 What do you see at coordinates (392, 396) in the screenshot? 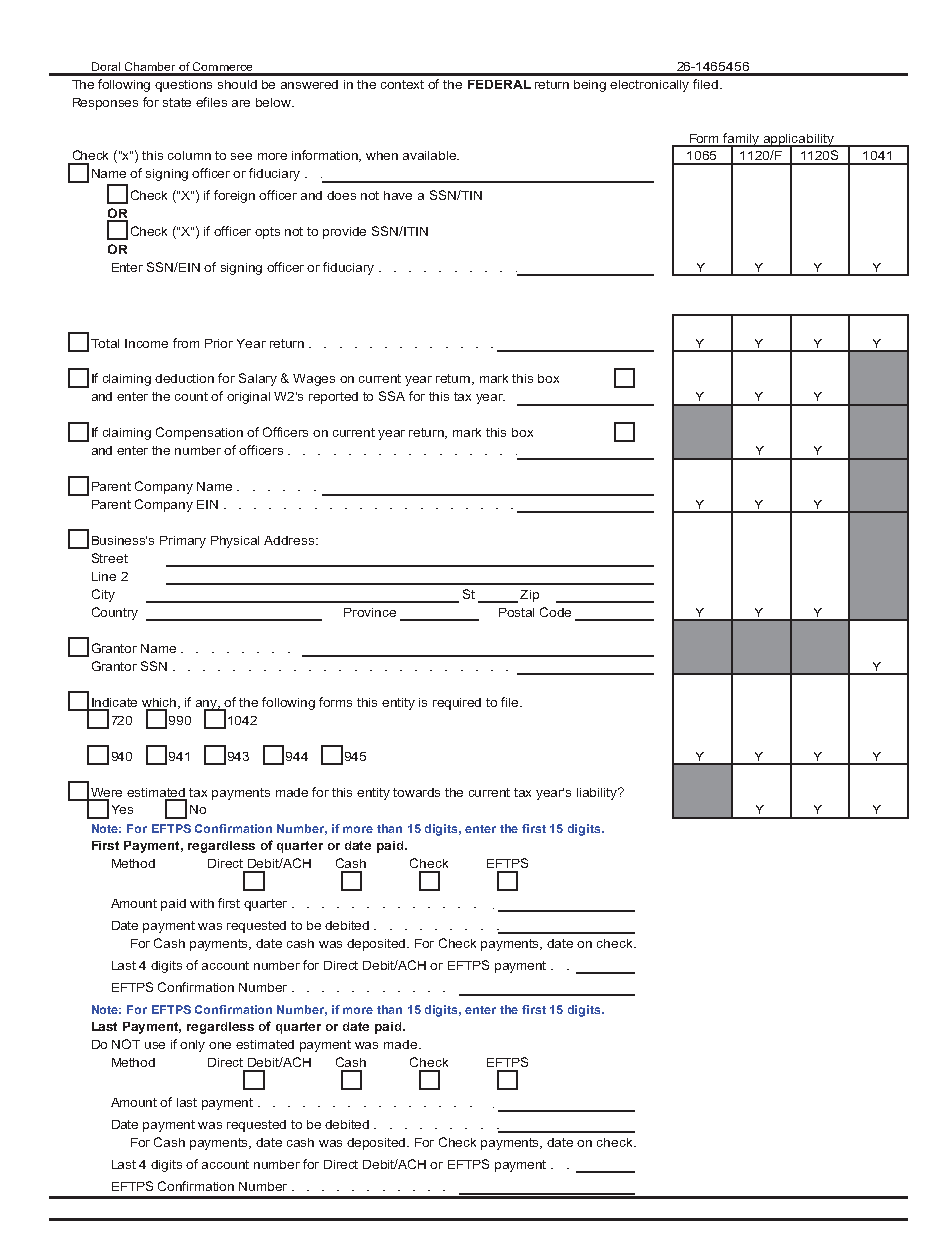
I see `SSA` at bounding box center [392, 396].
